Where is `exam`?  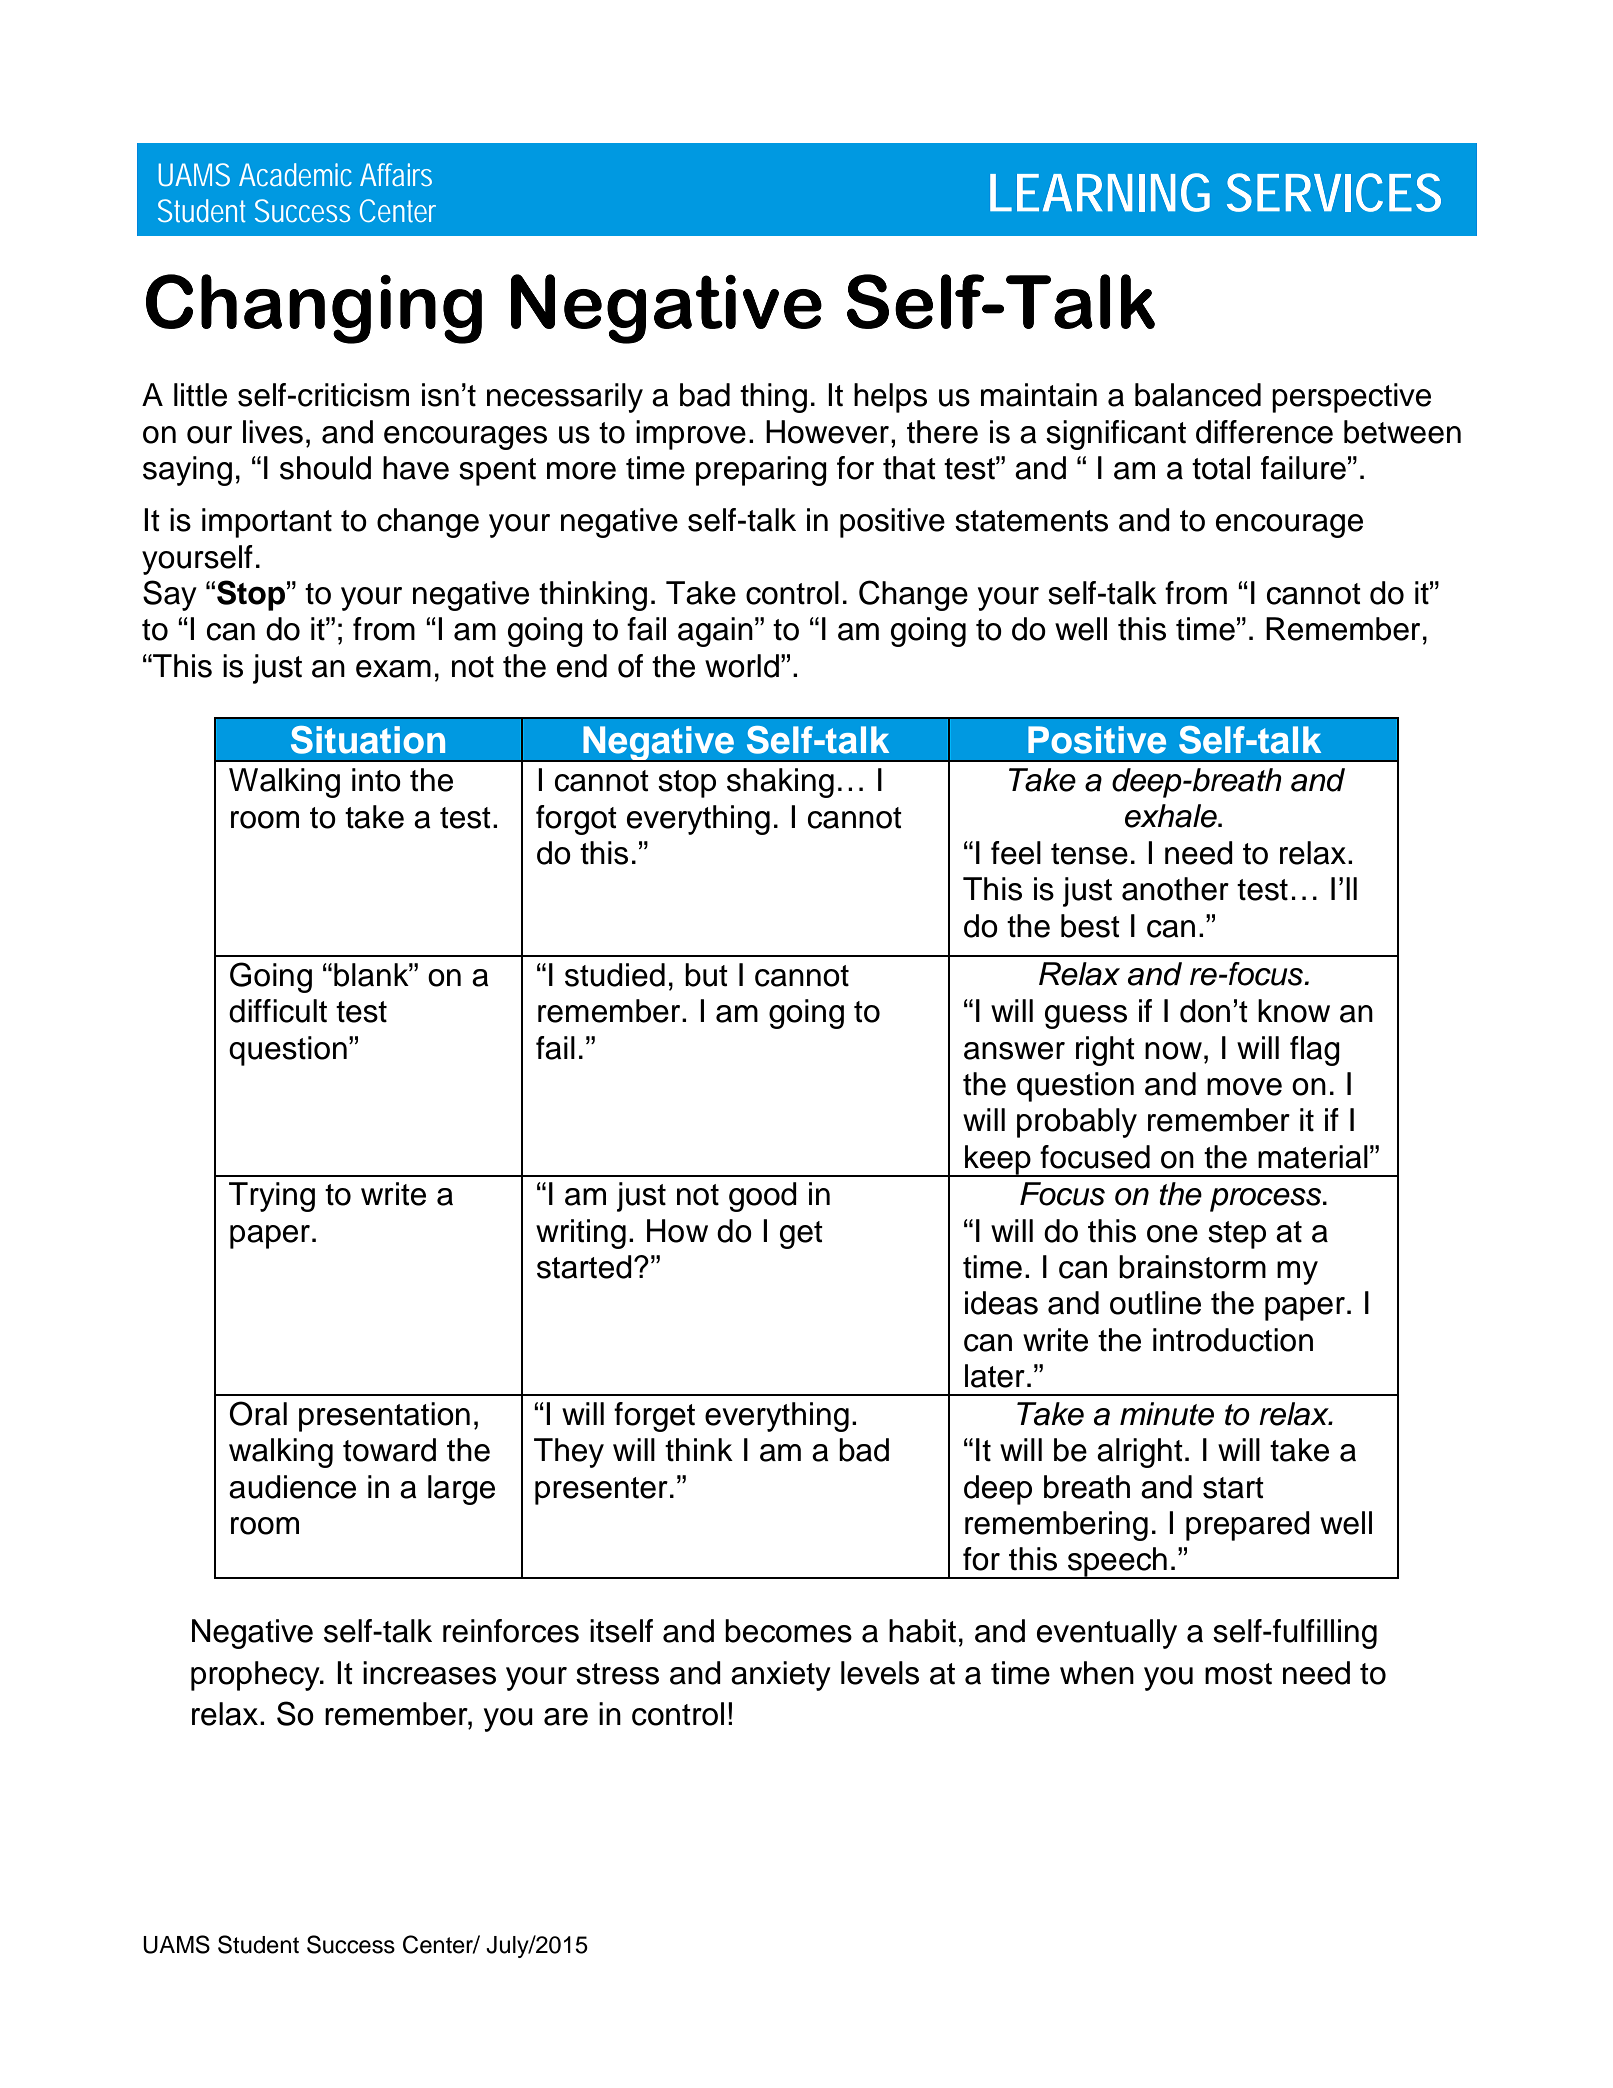
exam is located at coordinates (393, 669).
